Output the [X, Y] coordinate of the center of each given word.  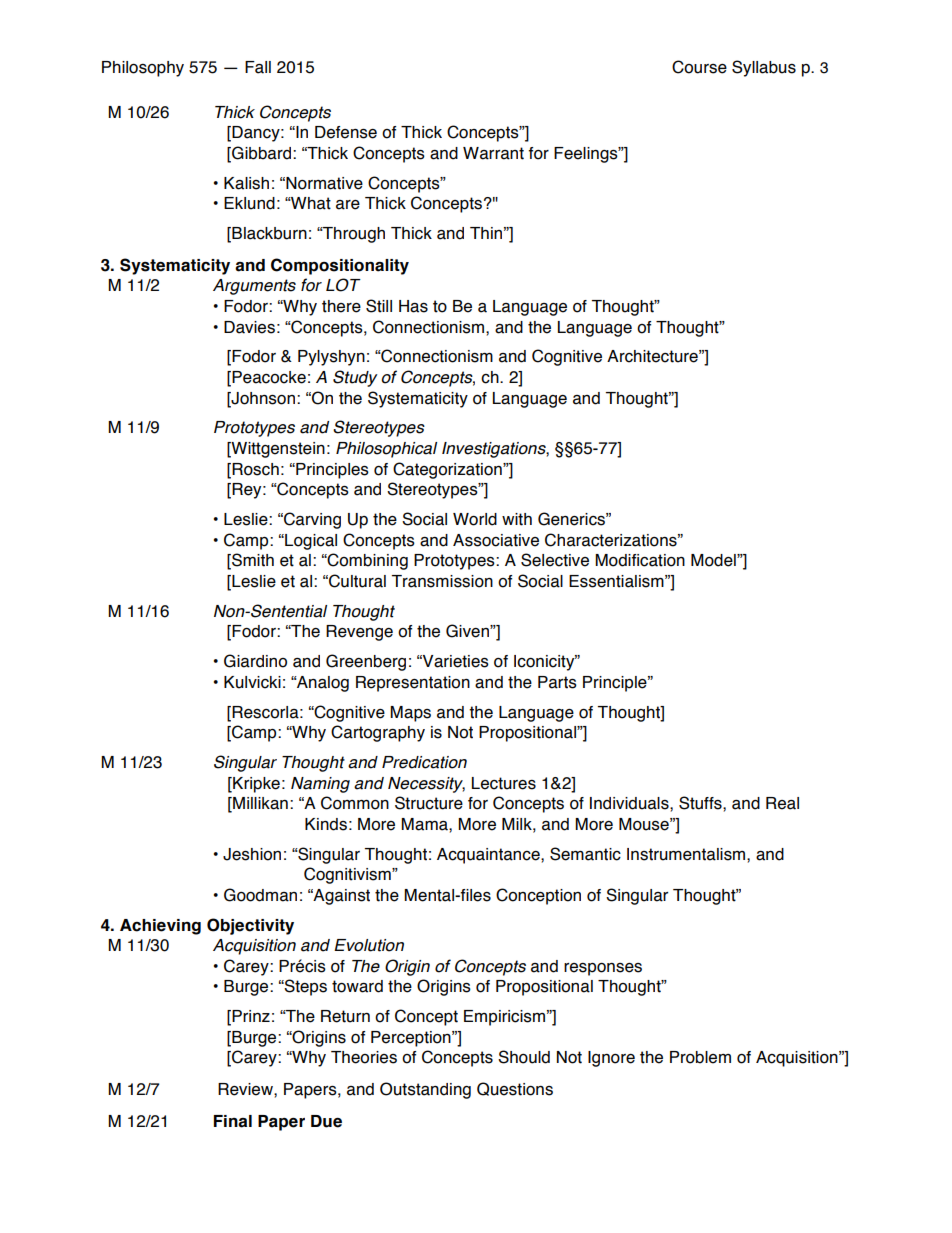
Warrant [493, 153]
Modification [640, 560]
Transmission [442, 581]
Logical [310, 542]
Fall [258, 67]
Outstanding [425, 1090]
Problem [700, 1057]
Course [699, 67]
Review [246, 1089]
